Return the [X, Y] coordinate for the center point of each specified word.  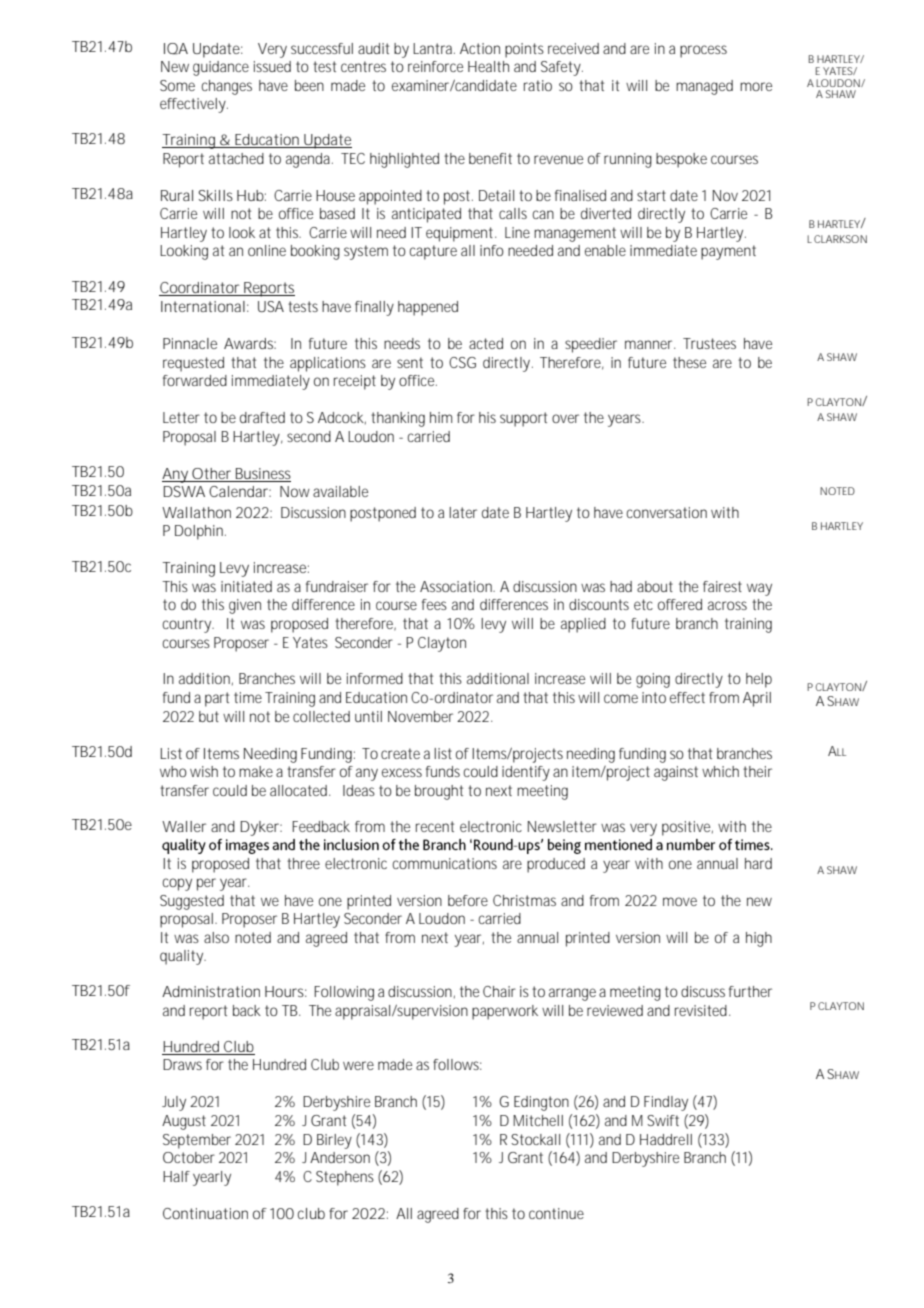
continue [556, 1213]
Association [457, 586]
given [245, 606]
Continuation [205, 1213]
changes [227, 87]
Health [488, 66]
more [756, 86]
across [727, 605]
